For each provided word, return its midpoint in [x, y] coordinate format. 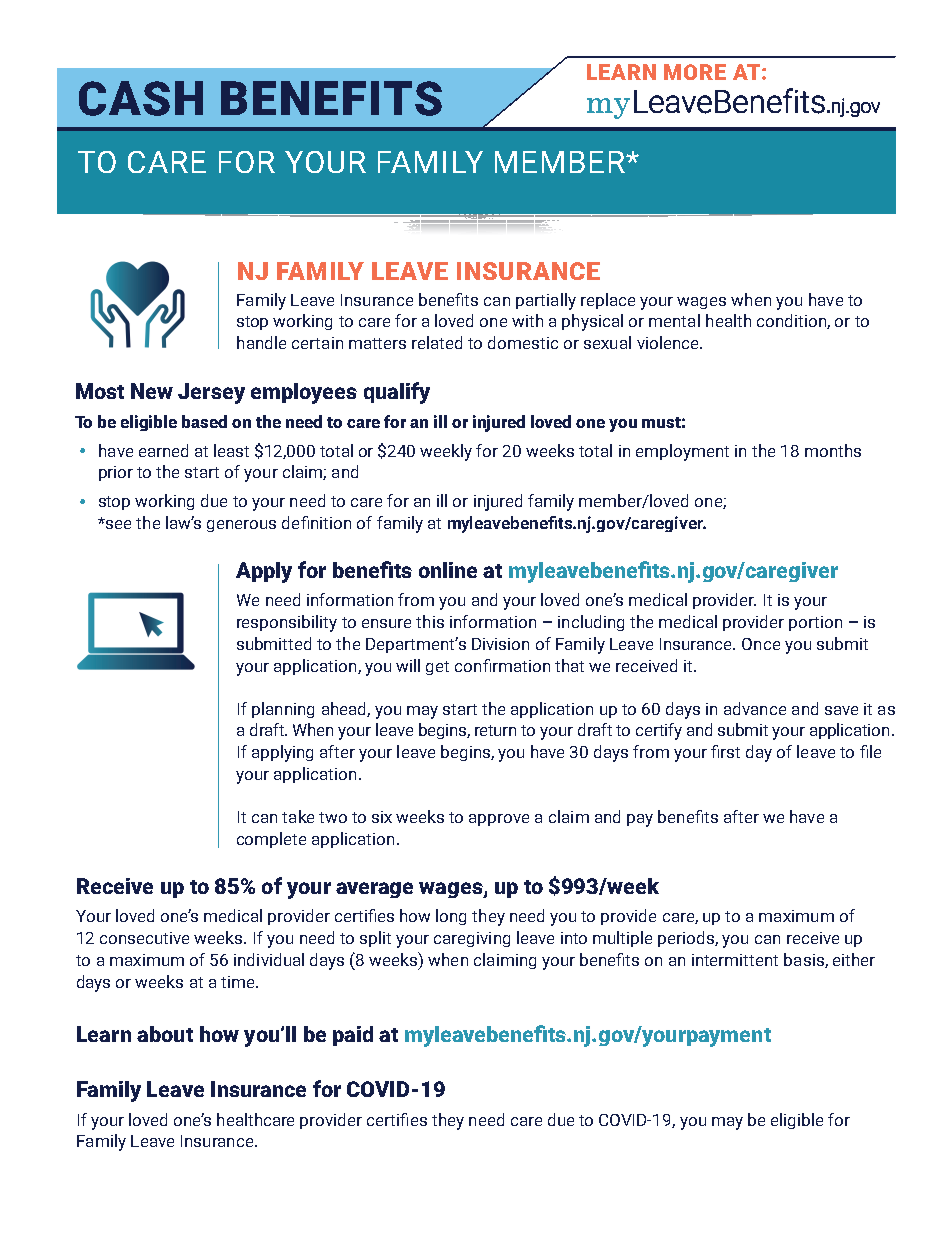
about [165, 1034]
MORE [695, 72]
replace [608, 301]
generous [241, 526]
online [448, 570]
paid [353, 1036]
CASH [141, 98]
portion [815, 623]
